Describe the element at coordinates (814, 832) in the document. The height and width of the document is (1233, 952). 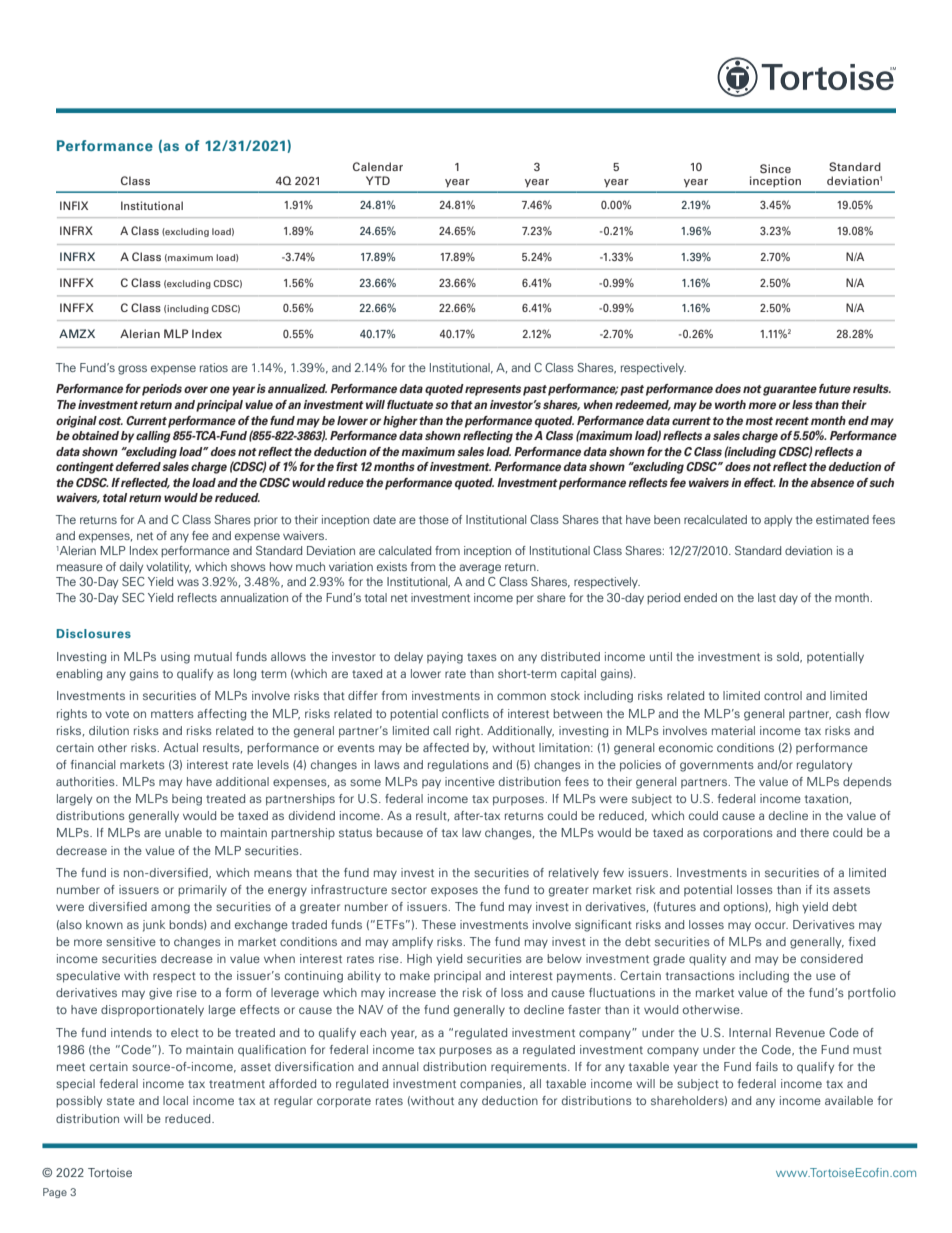
I see `there` at that location.
